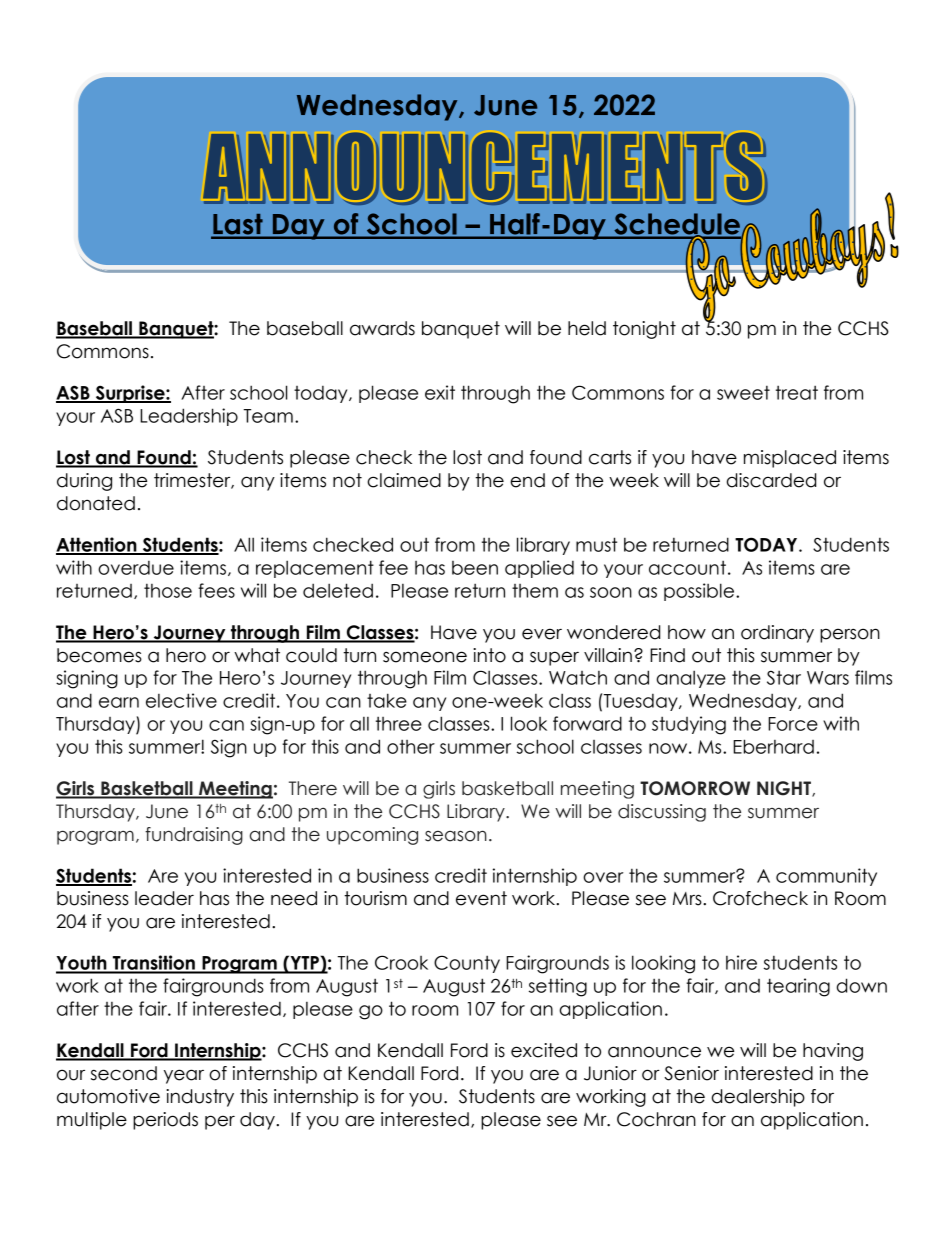 The height and width of the document is (1233, 952). What do you see at coordinates (793, 724) in the document?
I see `Force` at bounding box center [793, 724].
